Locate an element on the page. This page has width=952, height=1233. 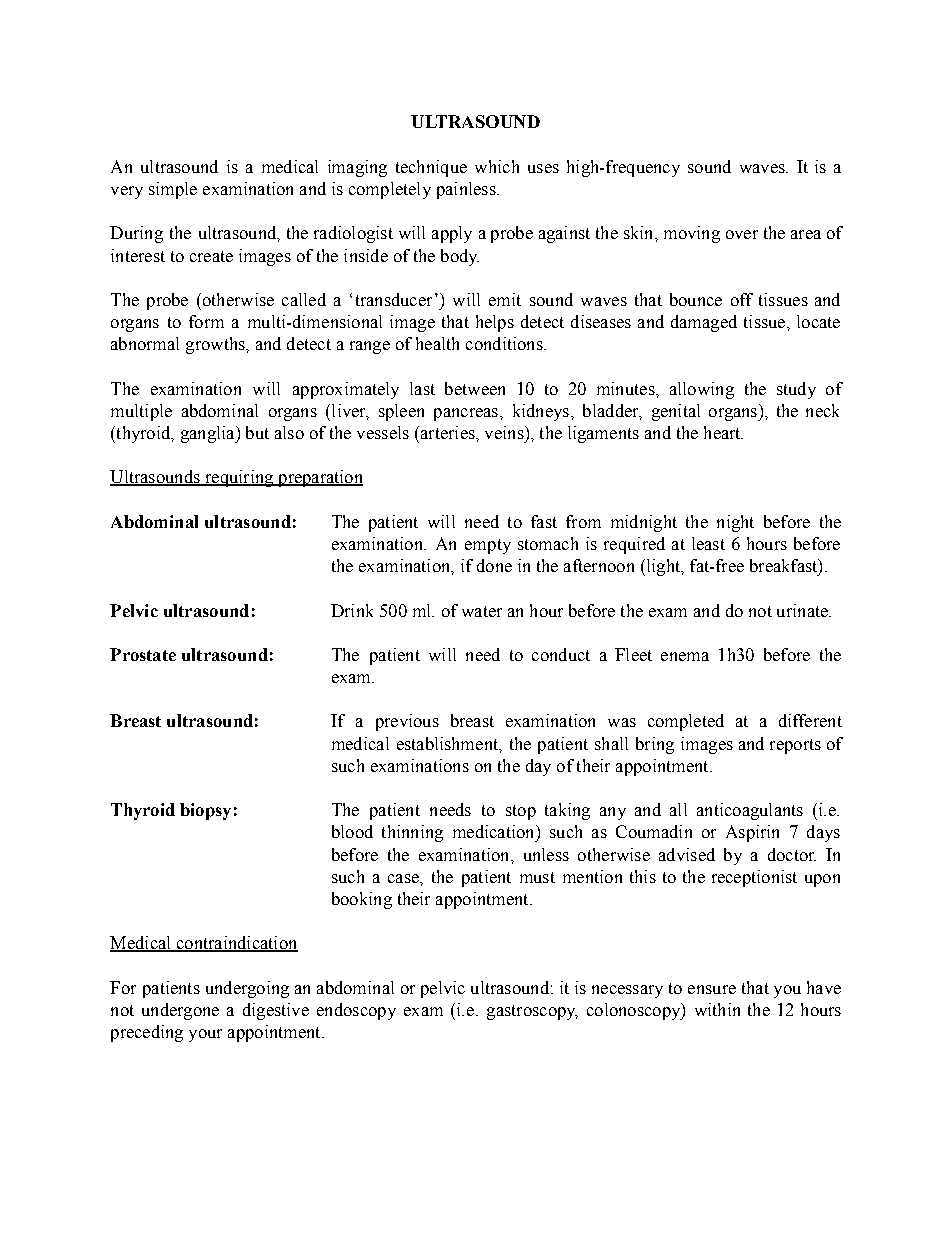
anticoagulants is located at coordinates (750, 811).
